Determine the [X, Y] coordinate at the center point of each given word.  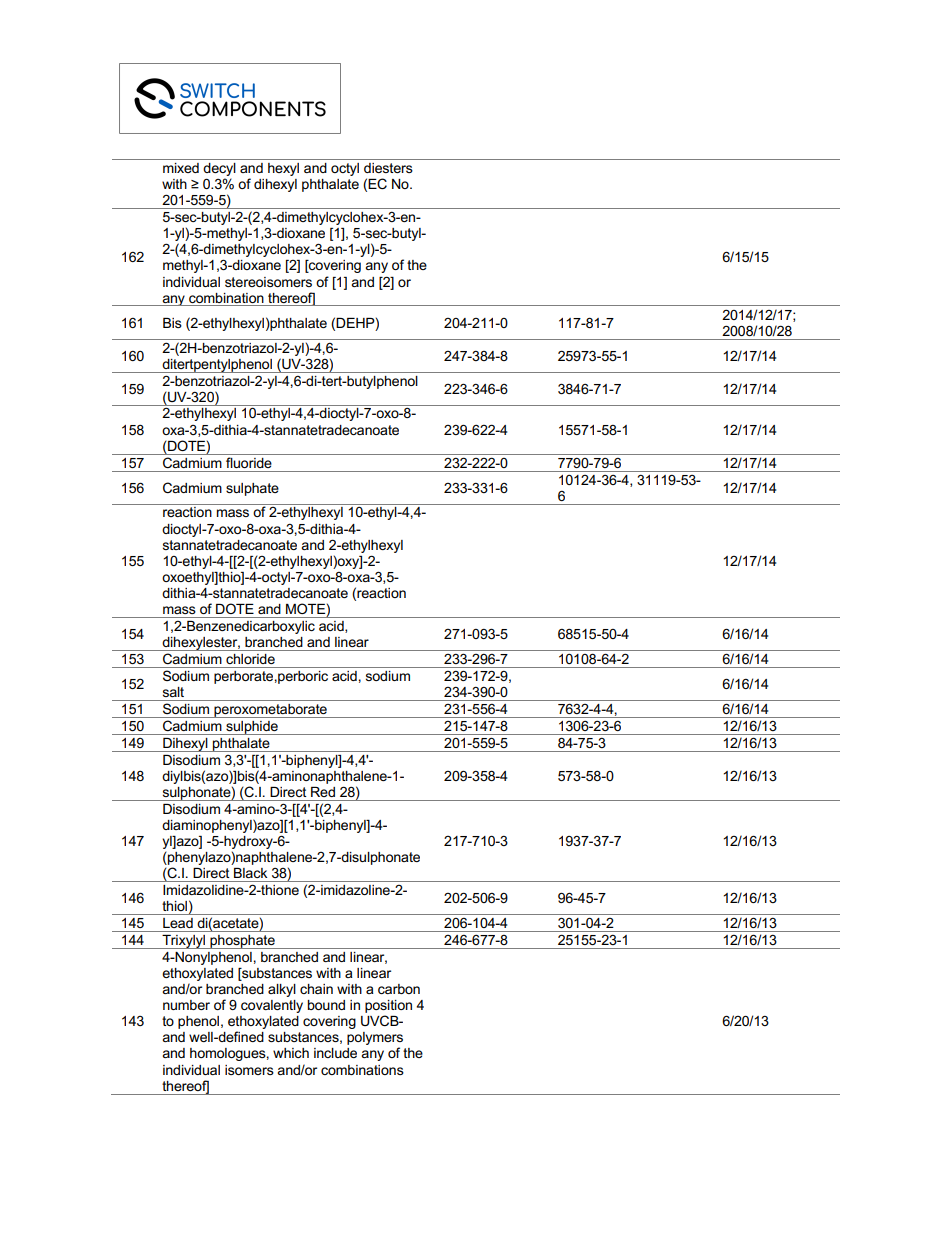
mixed [181, 168]
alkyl [282, 990]
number [186, 1005]
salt [173, 692]
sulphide [252, 728]
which [291, 1053]
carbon [399, 989]
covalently [272, 1006]
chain [316, 989]
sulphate [252, 489]
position [388, 1008]
